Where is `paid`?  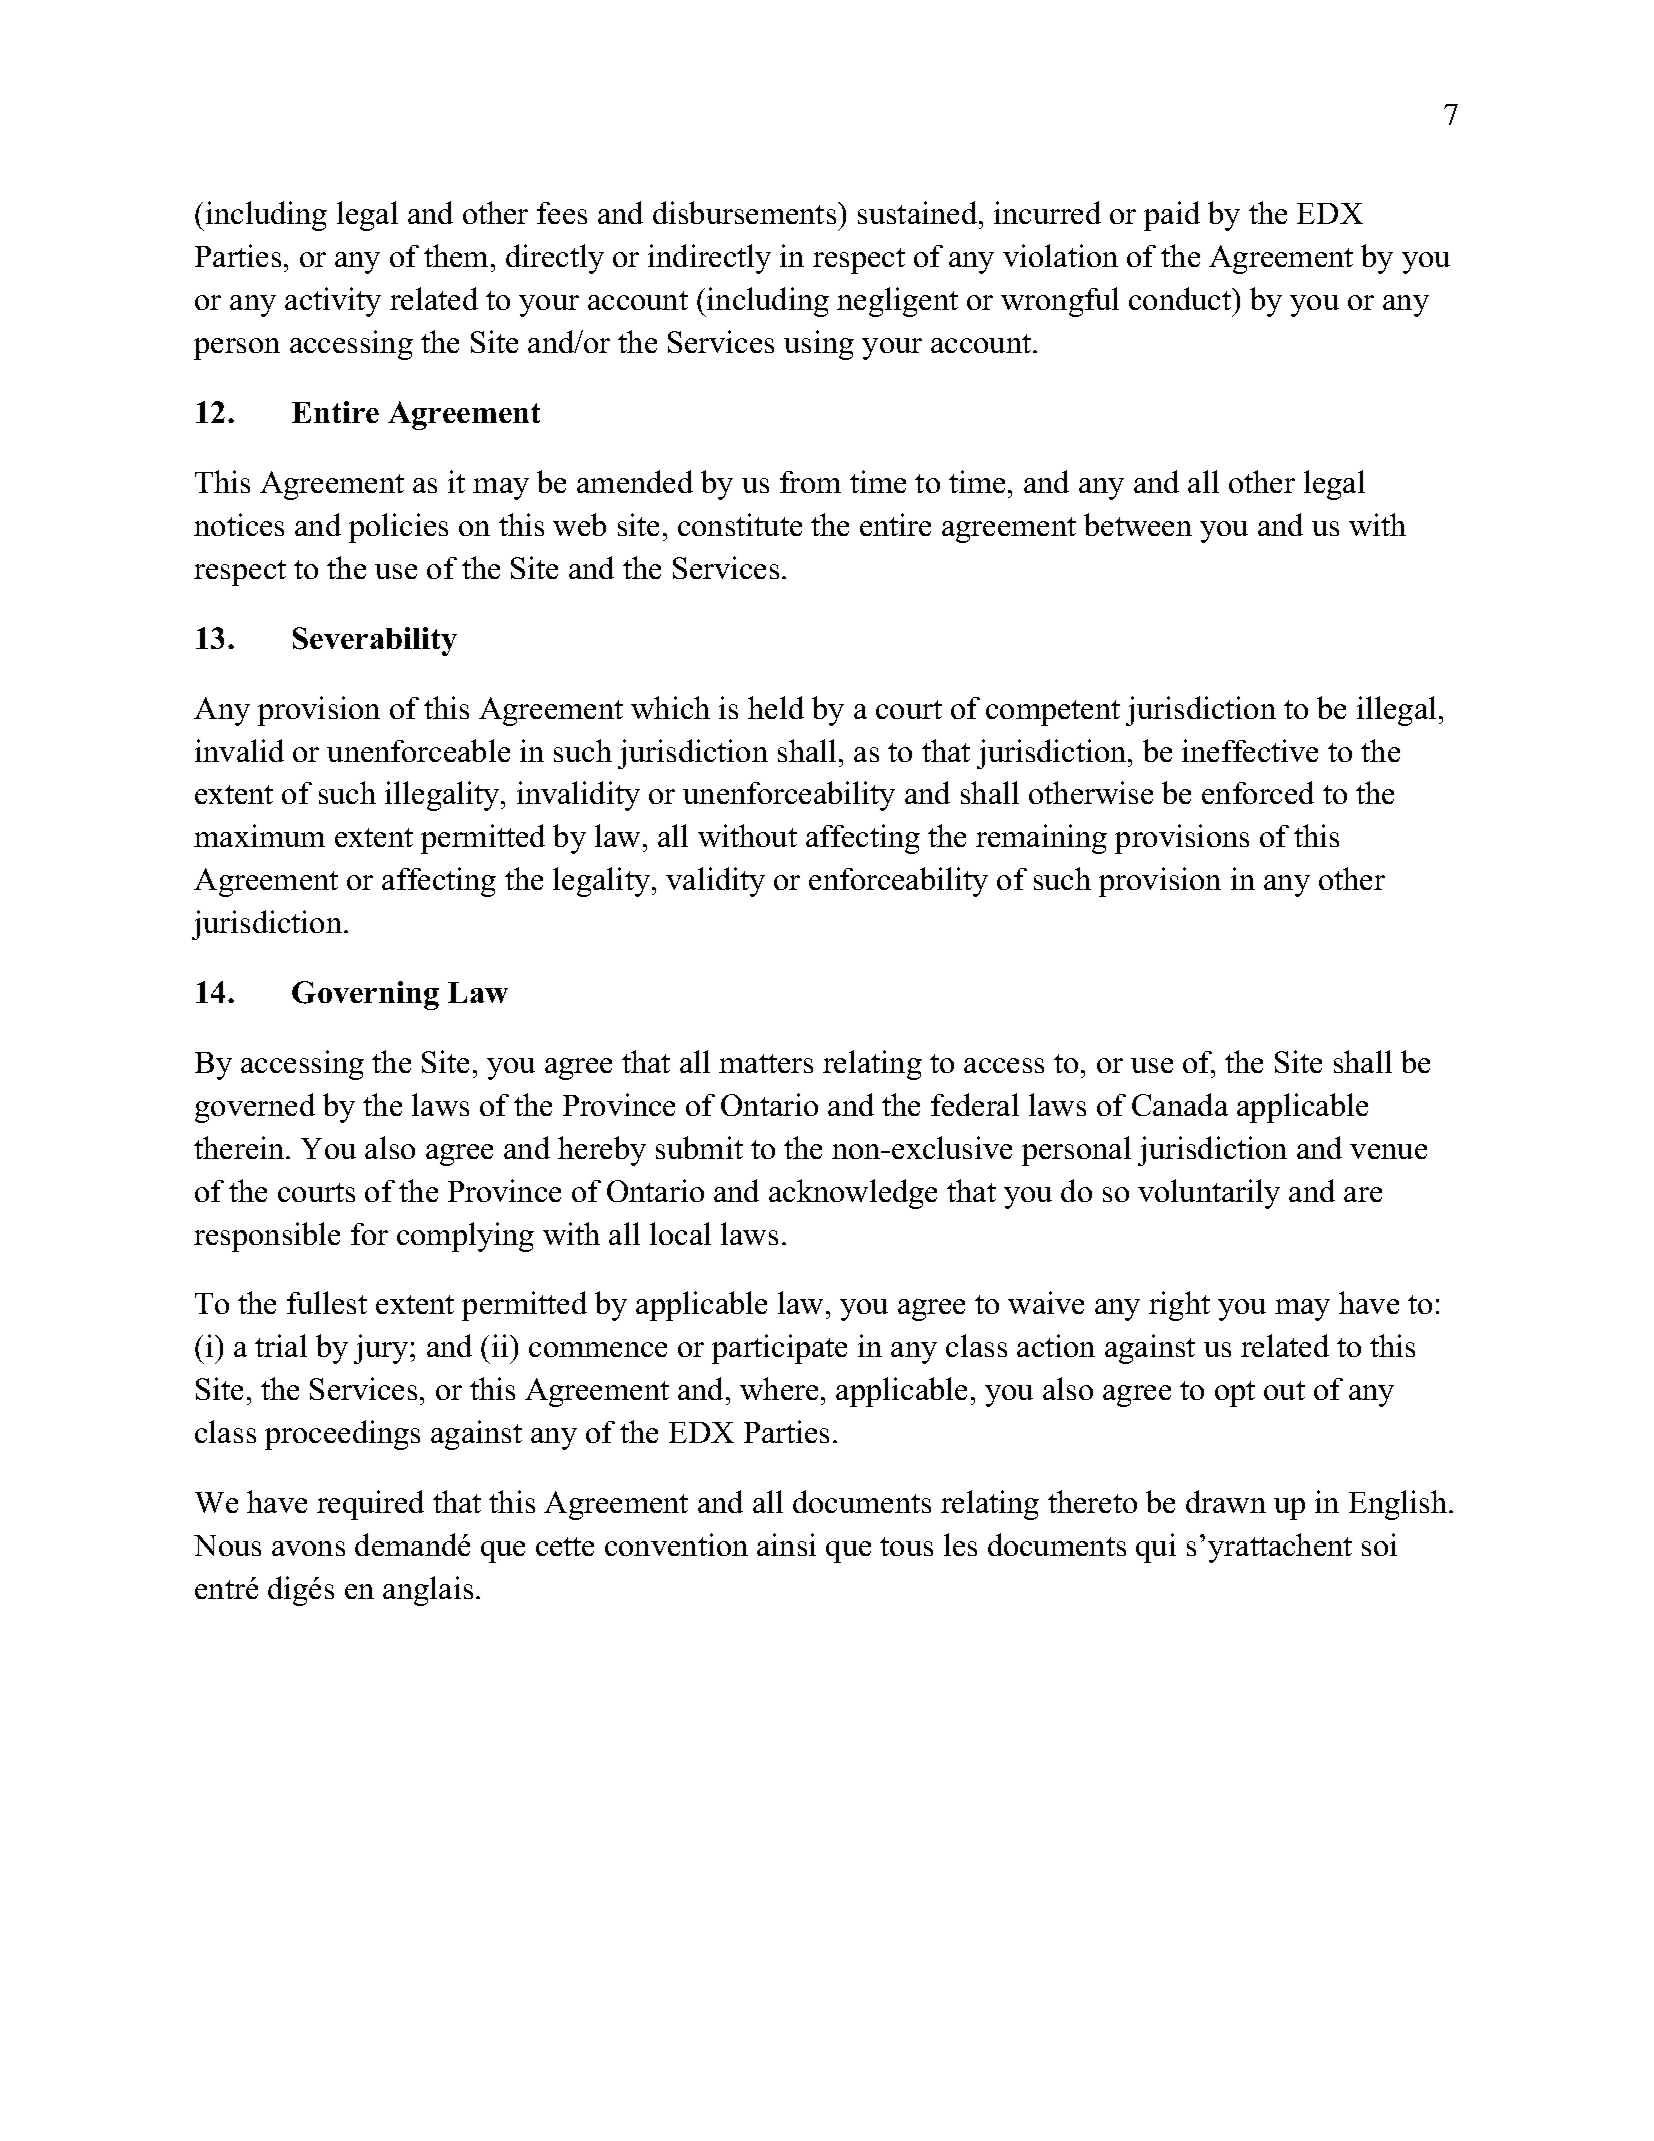 paid is located at coordinates (1172, 216).
